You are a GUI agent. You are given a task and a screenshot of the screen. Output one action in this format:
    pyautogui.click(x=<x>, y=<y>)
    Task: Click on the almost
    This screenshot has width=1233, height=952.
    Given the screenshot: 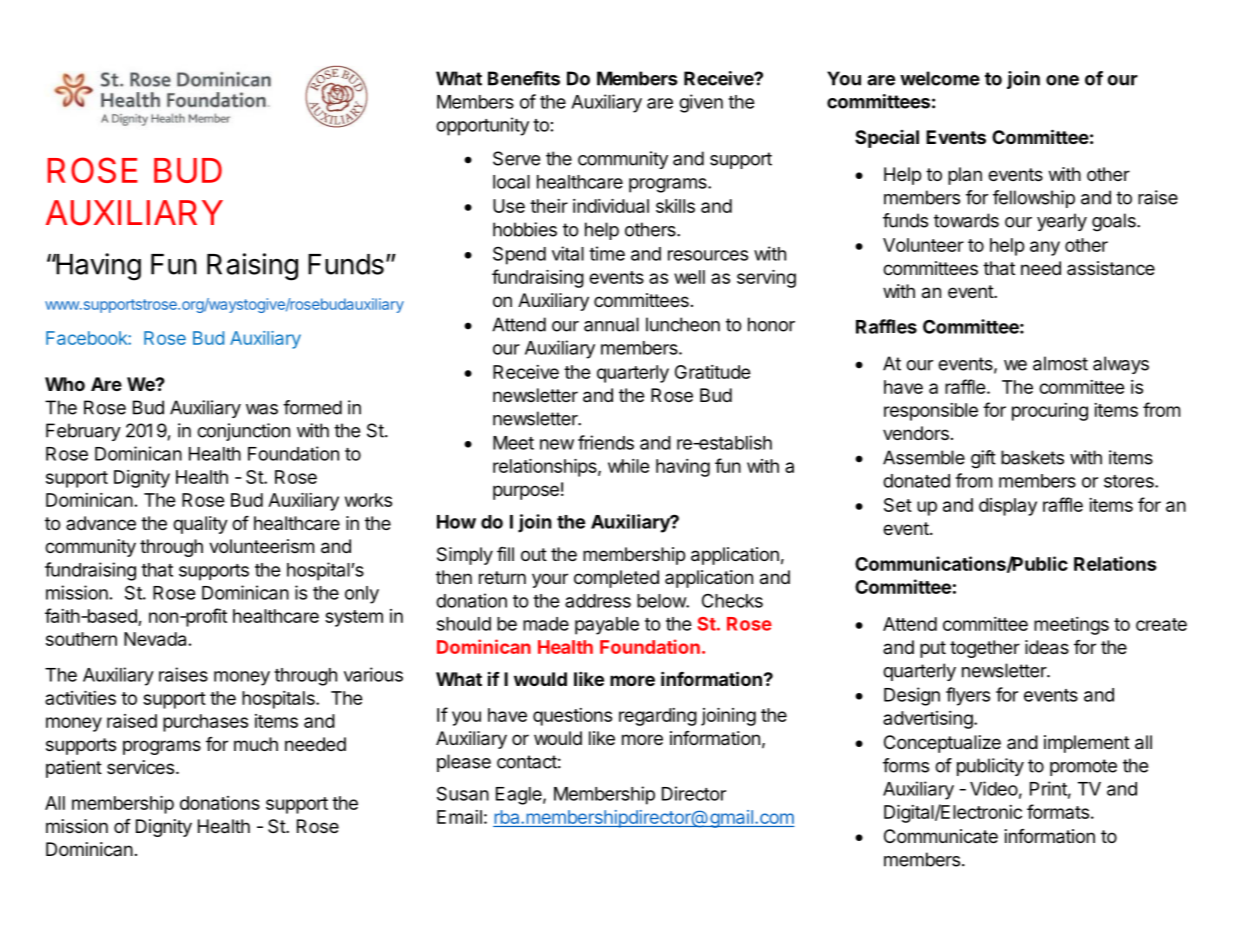 What is the action you would take?
    pyautogui.click(x=1060, y=363)
